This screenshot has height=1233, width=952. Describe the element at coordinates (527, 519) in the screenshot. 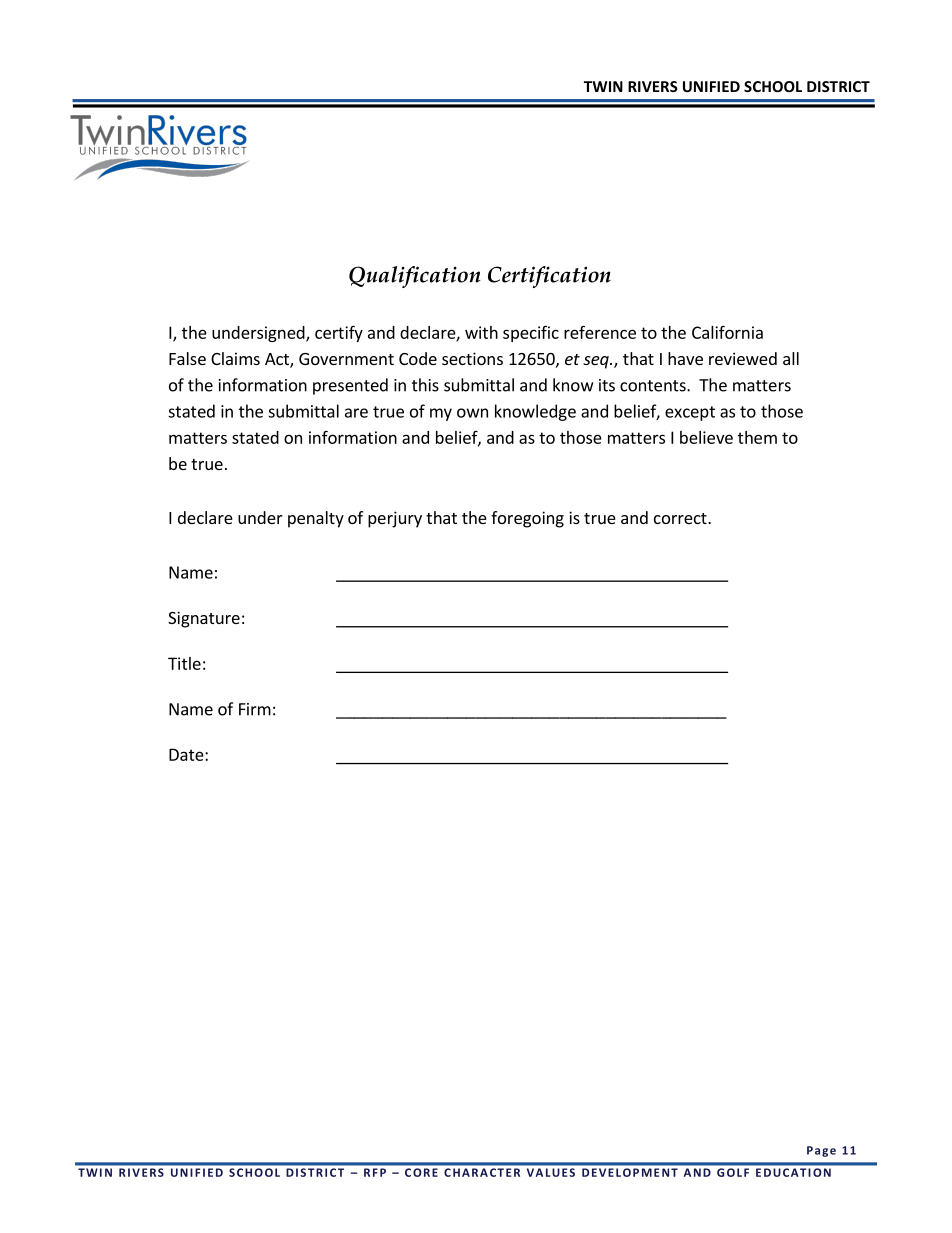

I see `foregoing` at that location.
